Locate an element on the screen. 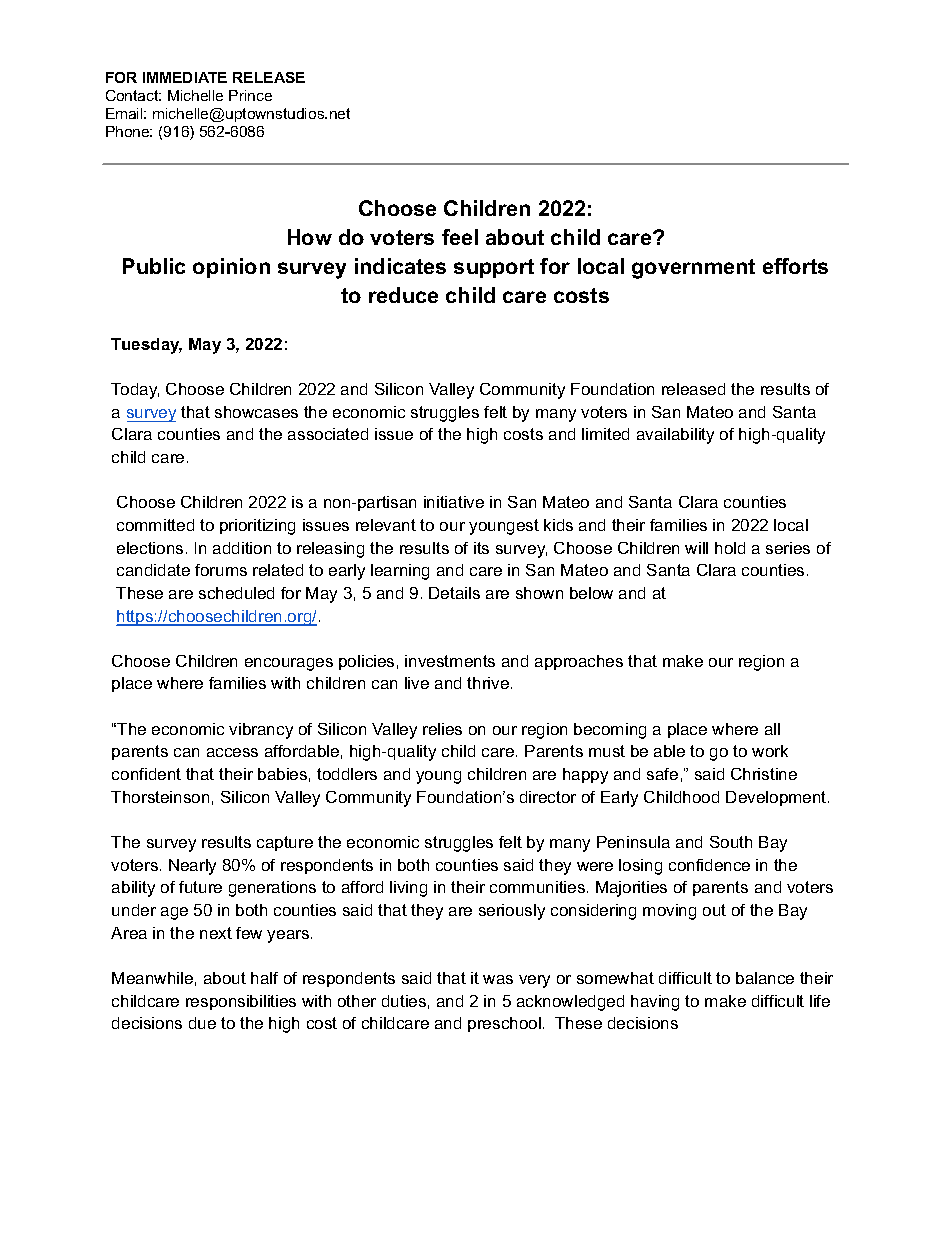 Image resolution: width=952 pixels, height=1233 pixels. access is located at coordinates (232, 752).
